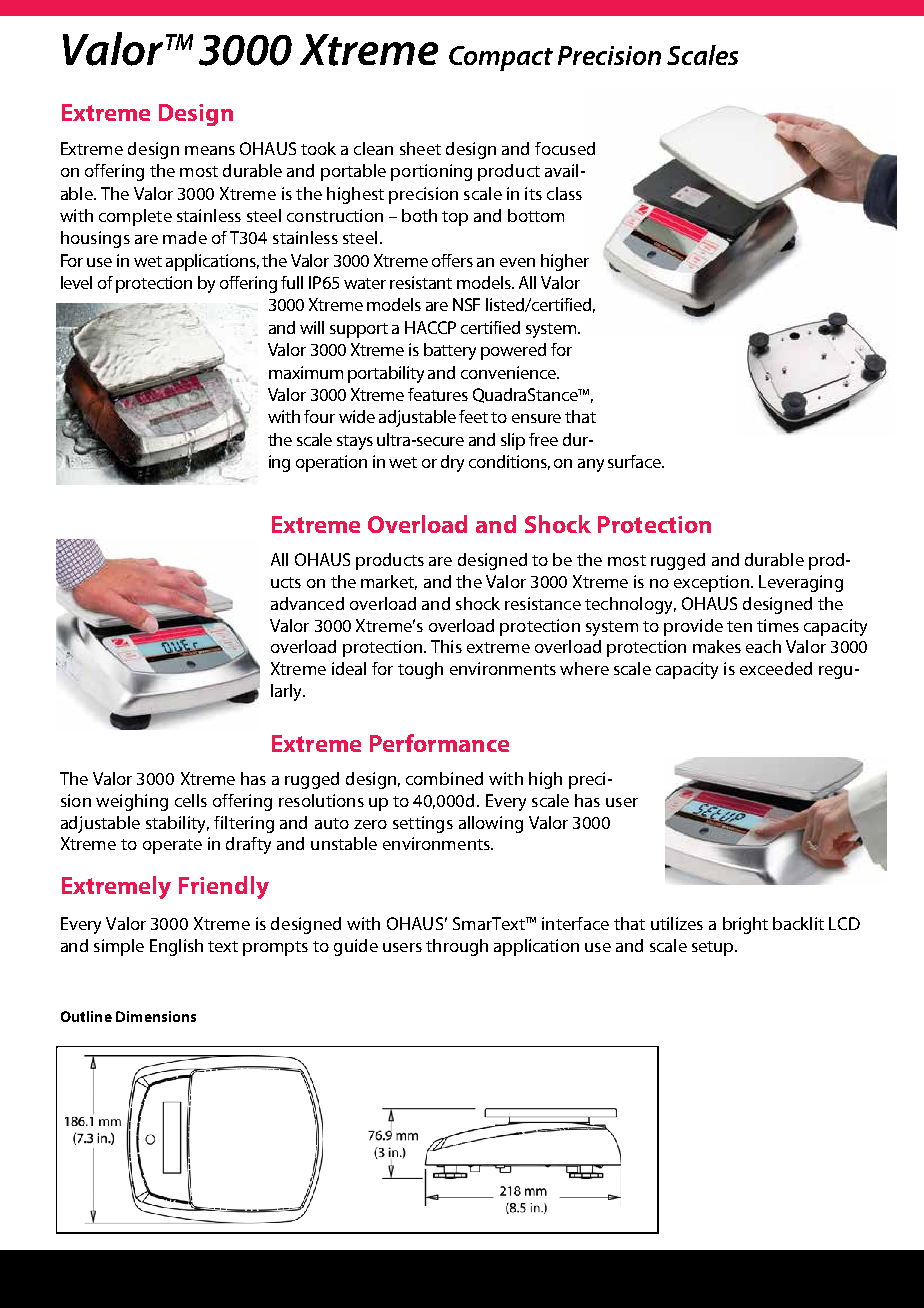  What do you see at coordinates (176, 947) in the document?
I see `English` at bounding box center [176, 947].
